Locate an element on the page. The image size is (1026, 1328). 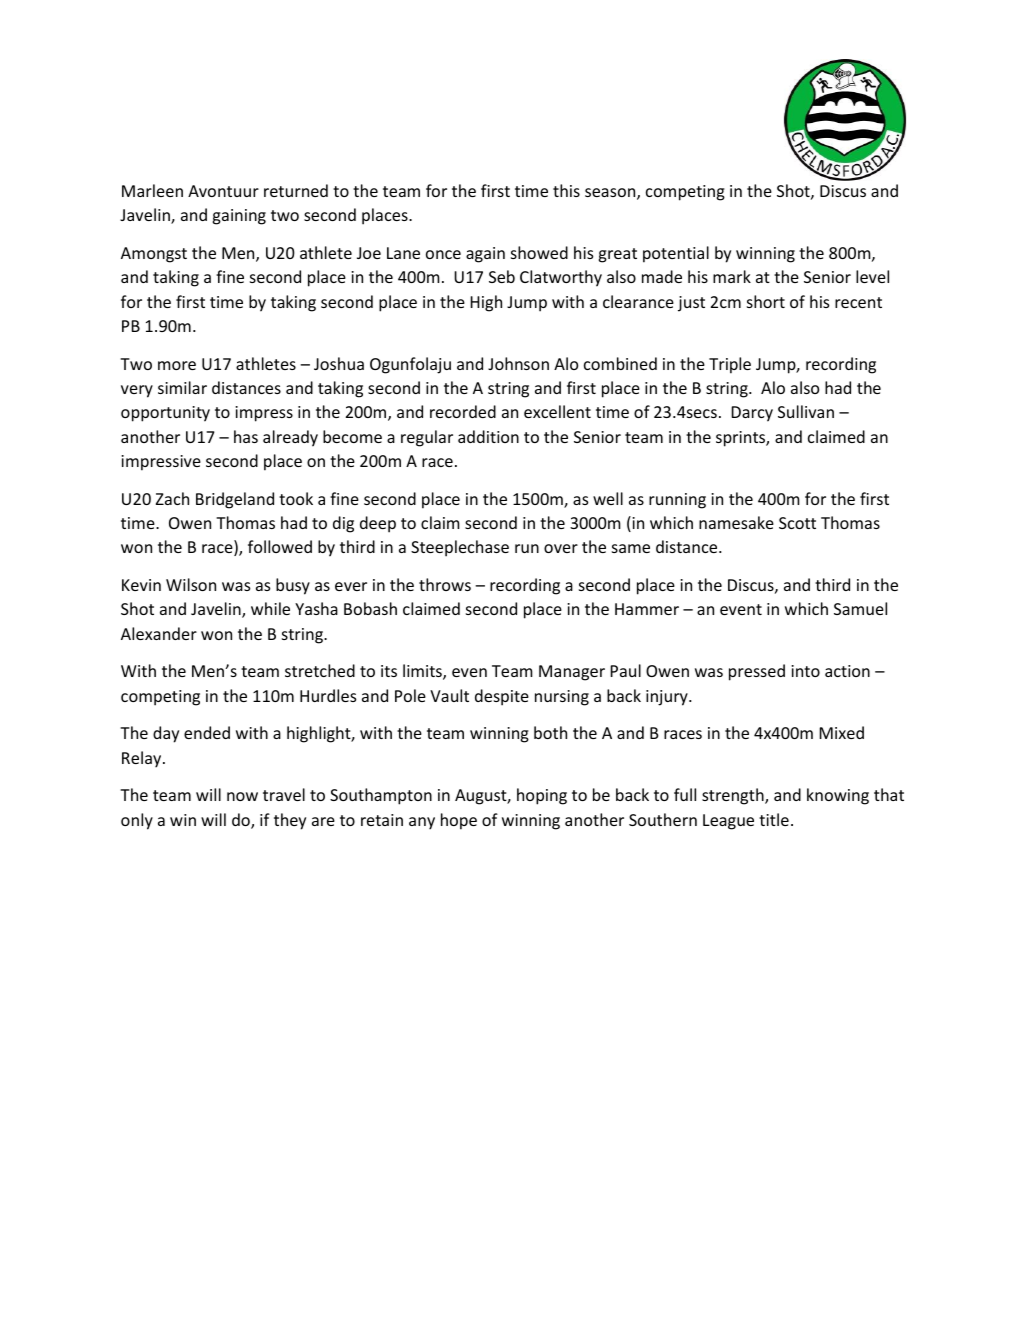
travel is located at coordinates (284, 794).
